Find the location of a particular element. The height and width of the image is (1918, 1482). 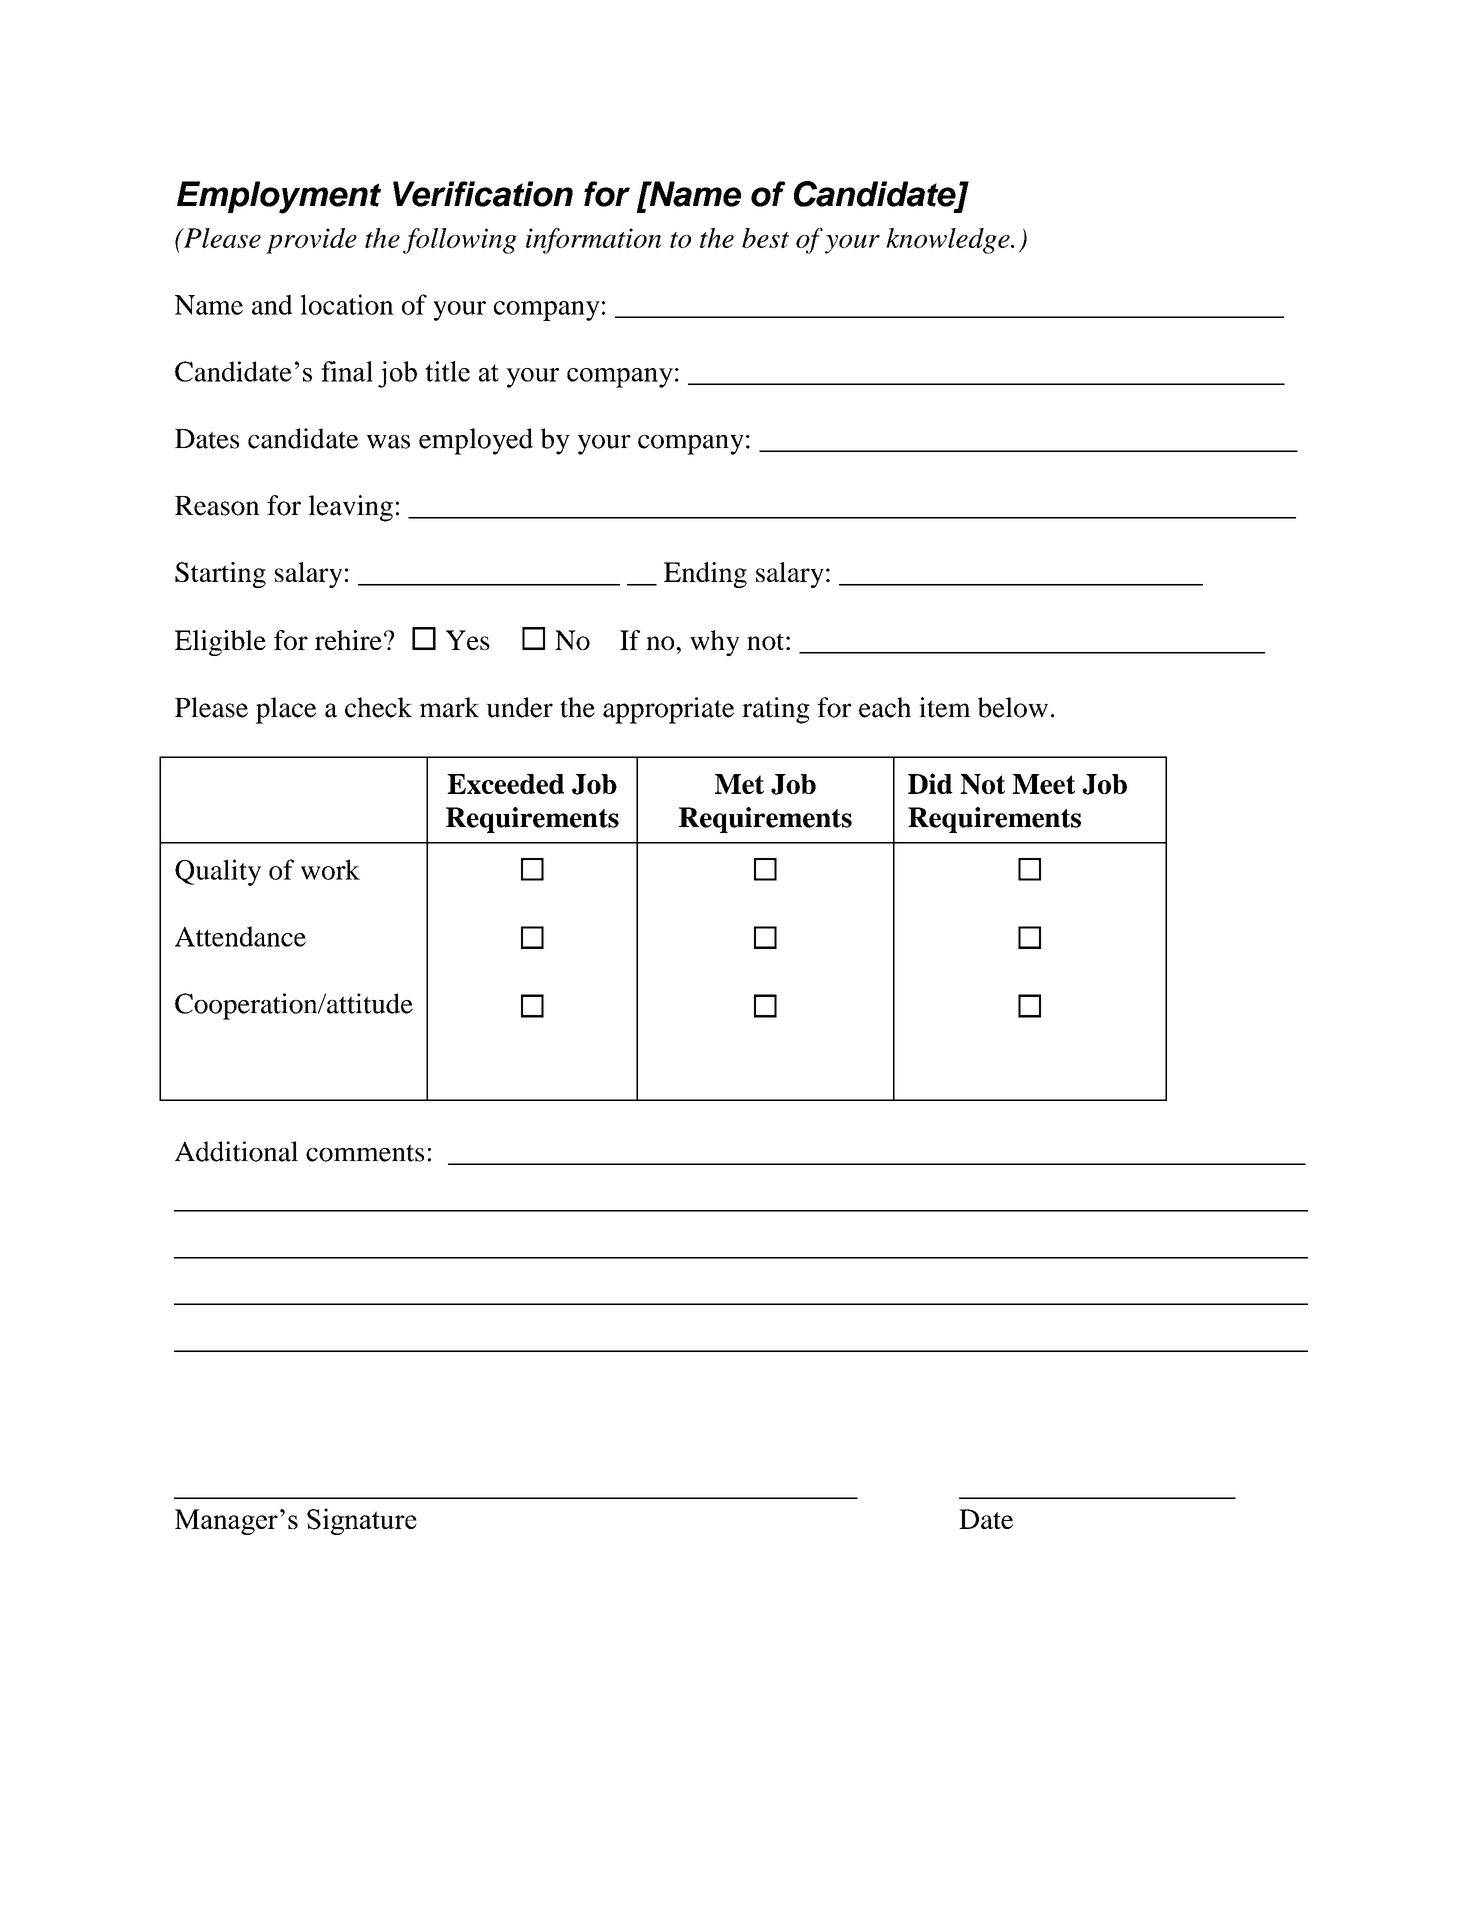

item is located at coordinates (945, 707).
